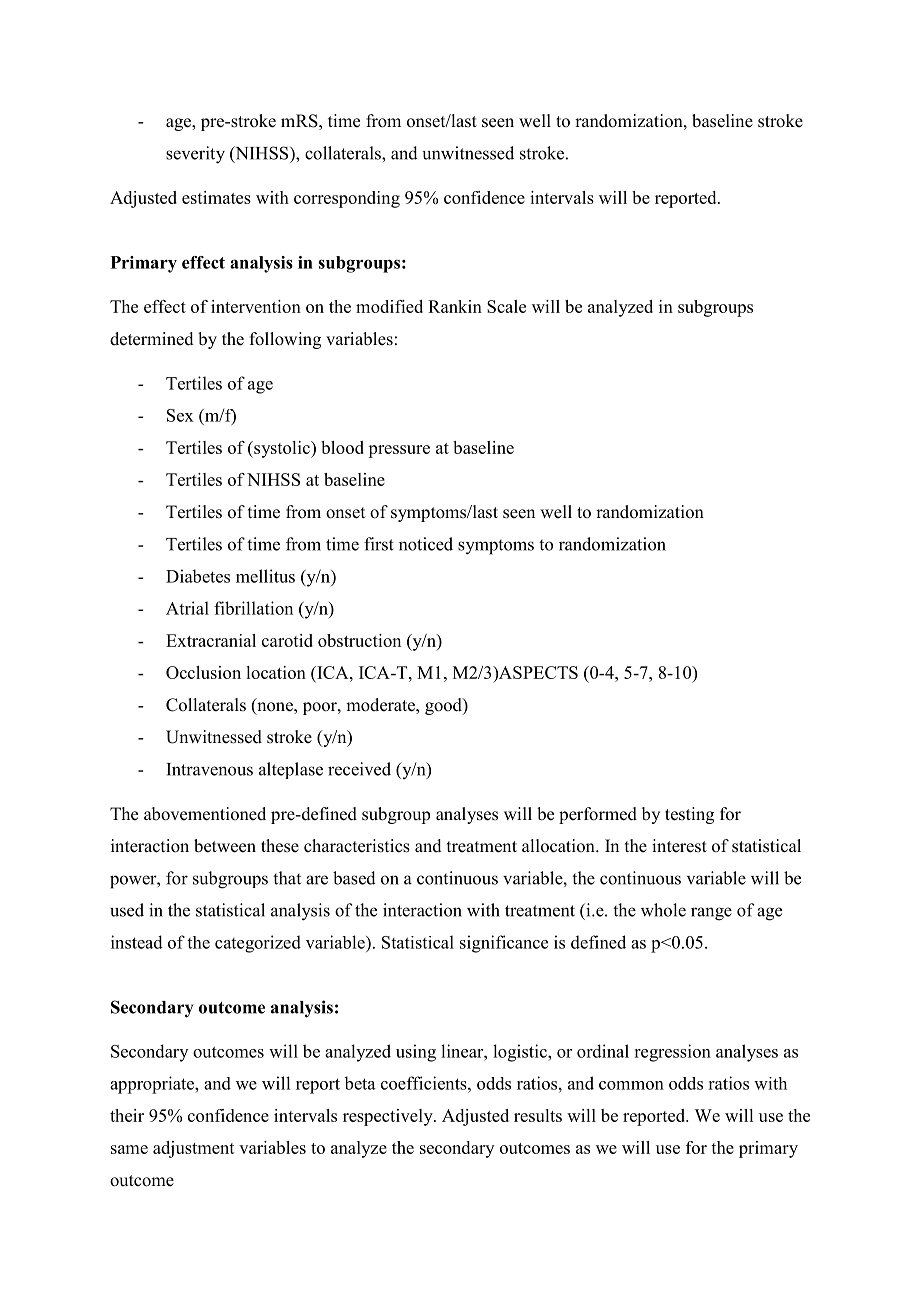  I want to click on corresponding, so click(347, 199).
